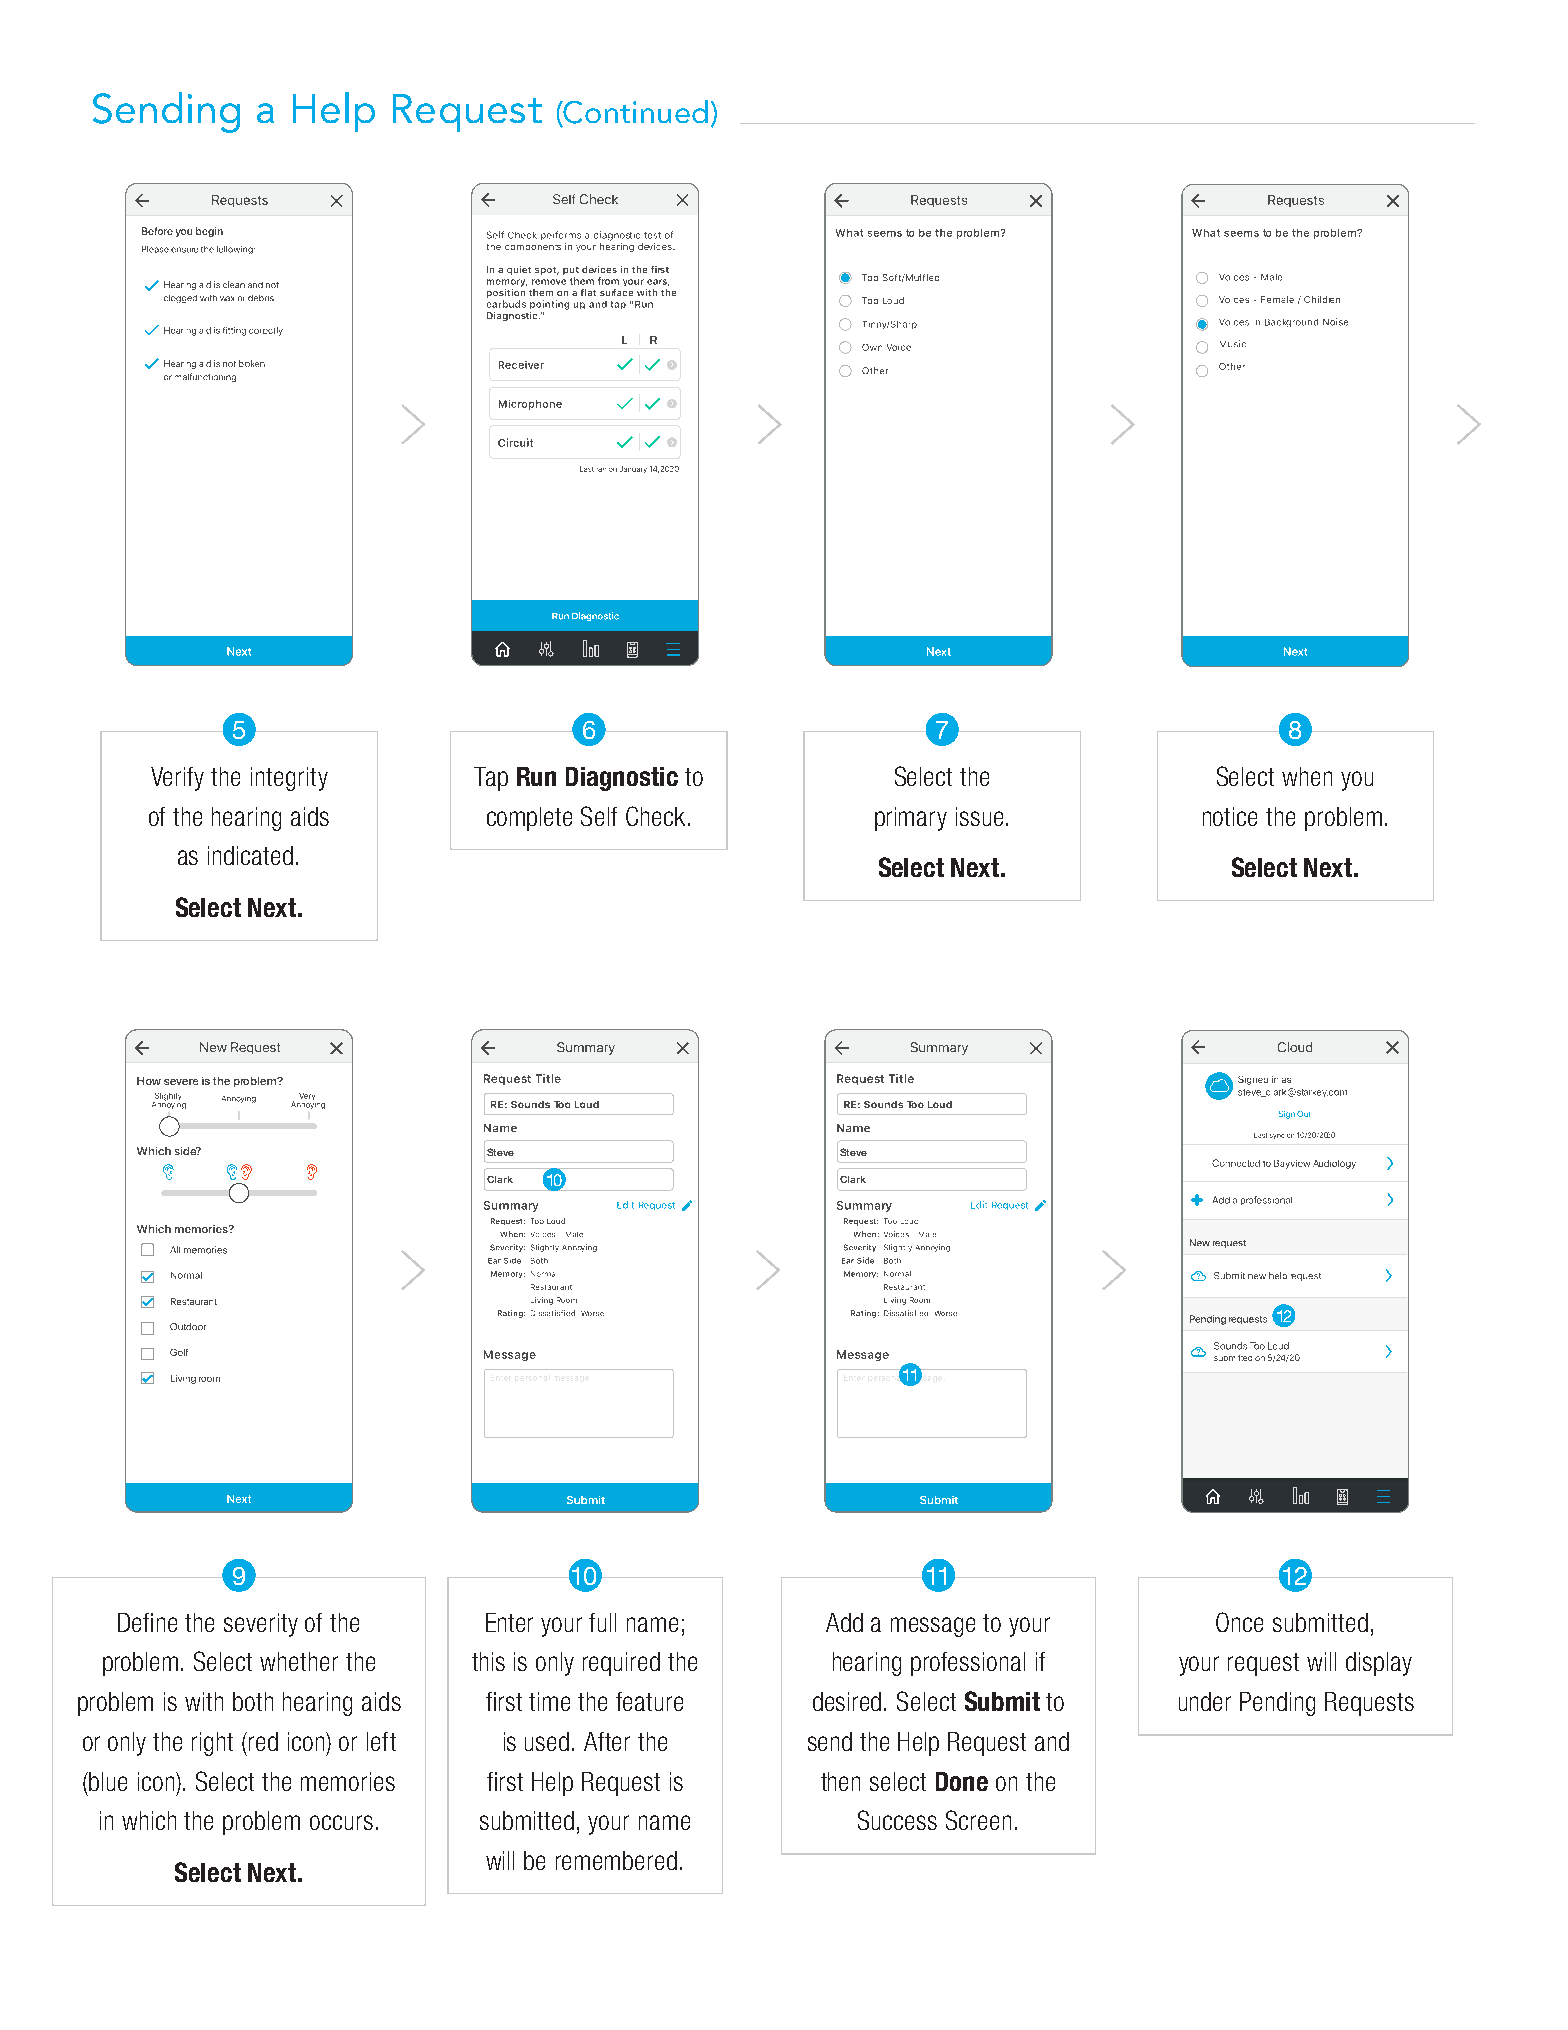 The image size is (1568, 2030). Describe the element at coordinates (1277, 1136) in the screenshot. I see `sync` at that location.
